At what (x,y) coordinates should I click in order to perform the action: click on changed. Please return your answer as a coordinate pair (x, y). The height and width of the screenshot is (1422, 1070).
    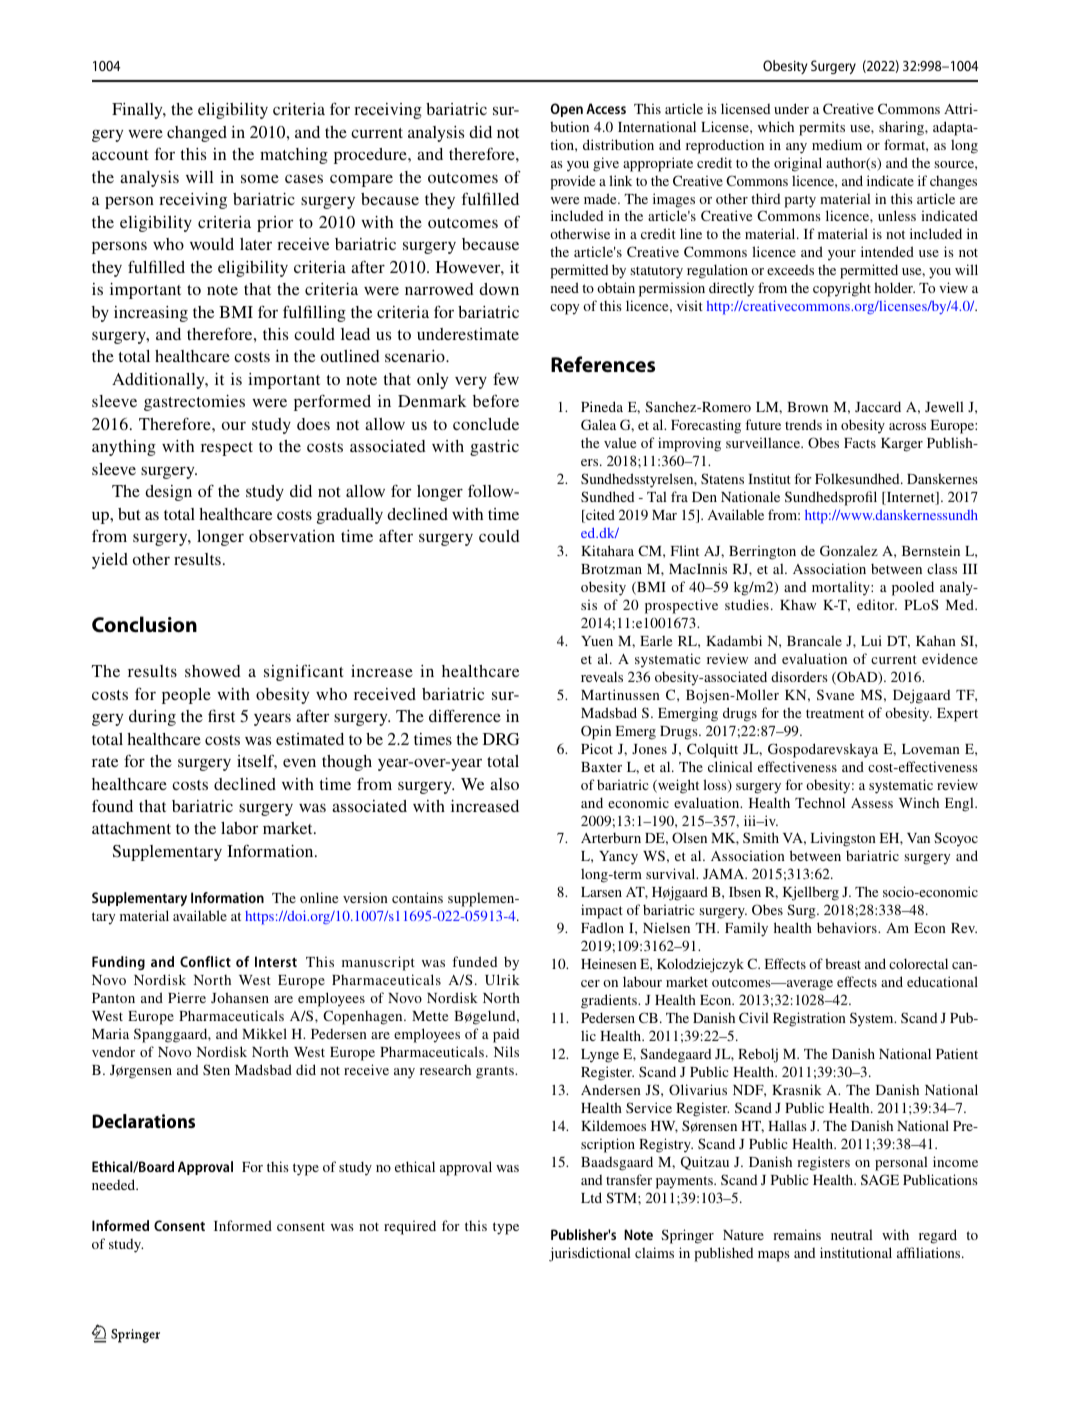
    Looking at the image, I should click on (197, 134).
